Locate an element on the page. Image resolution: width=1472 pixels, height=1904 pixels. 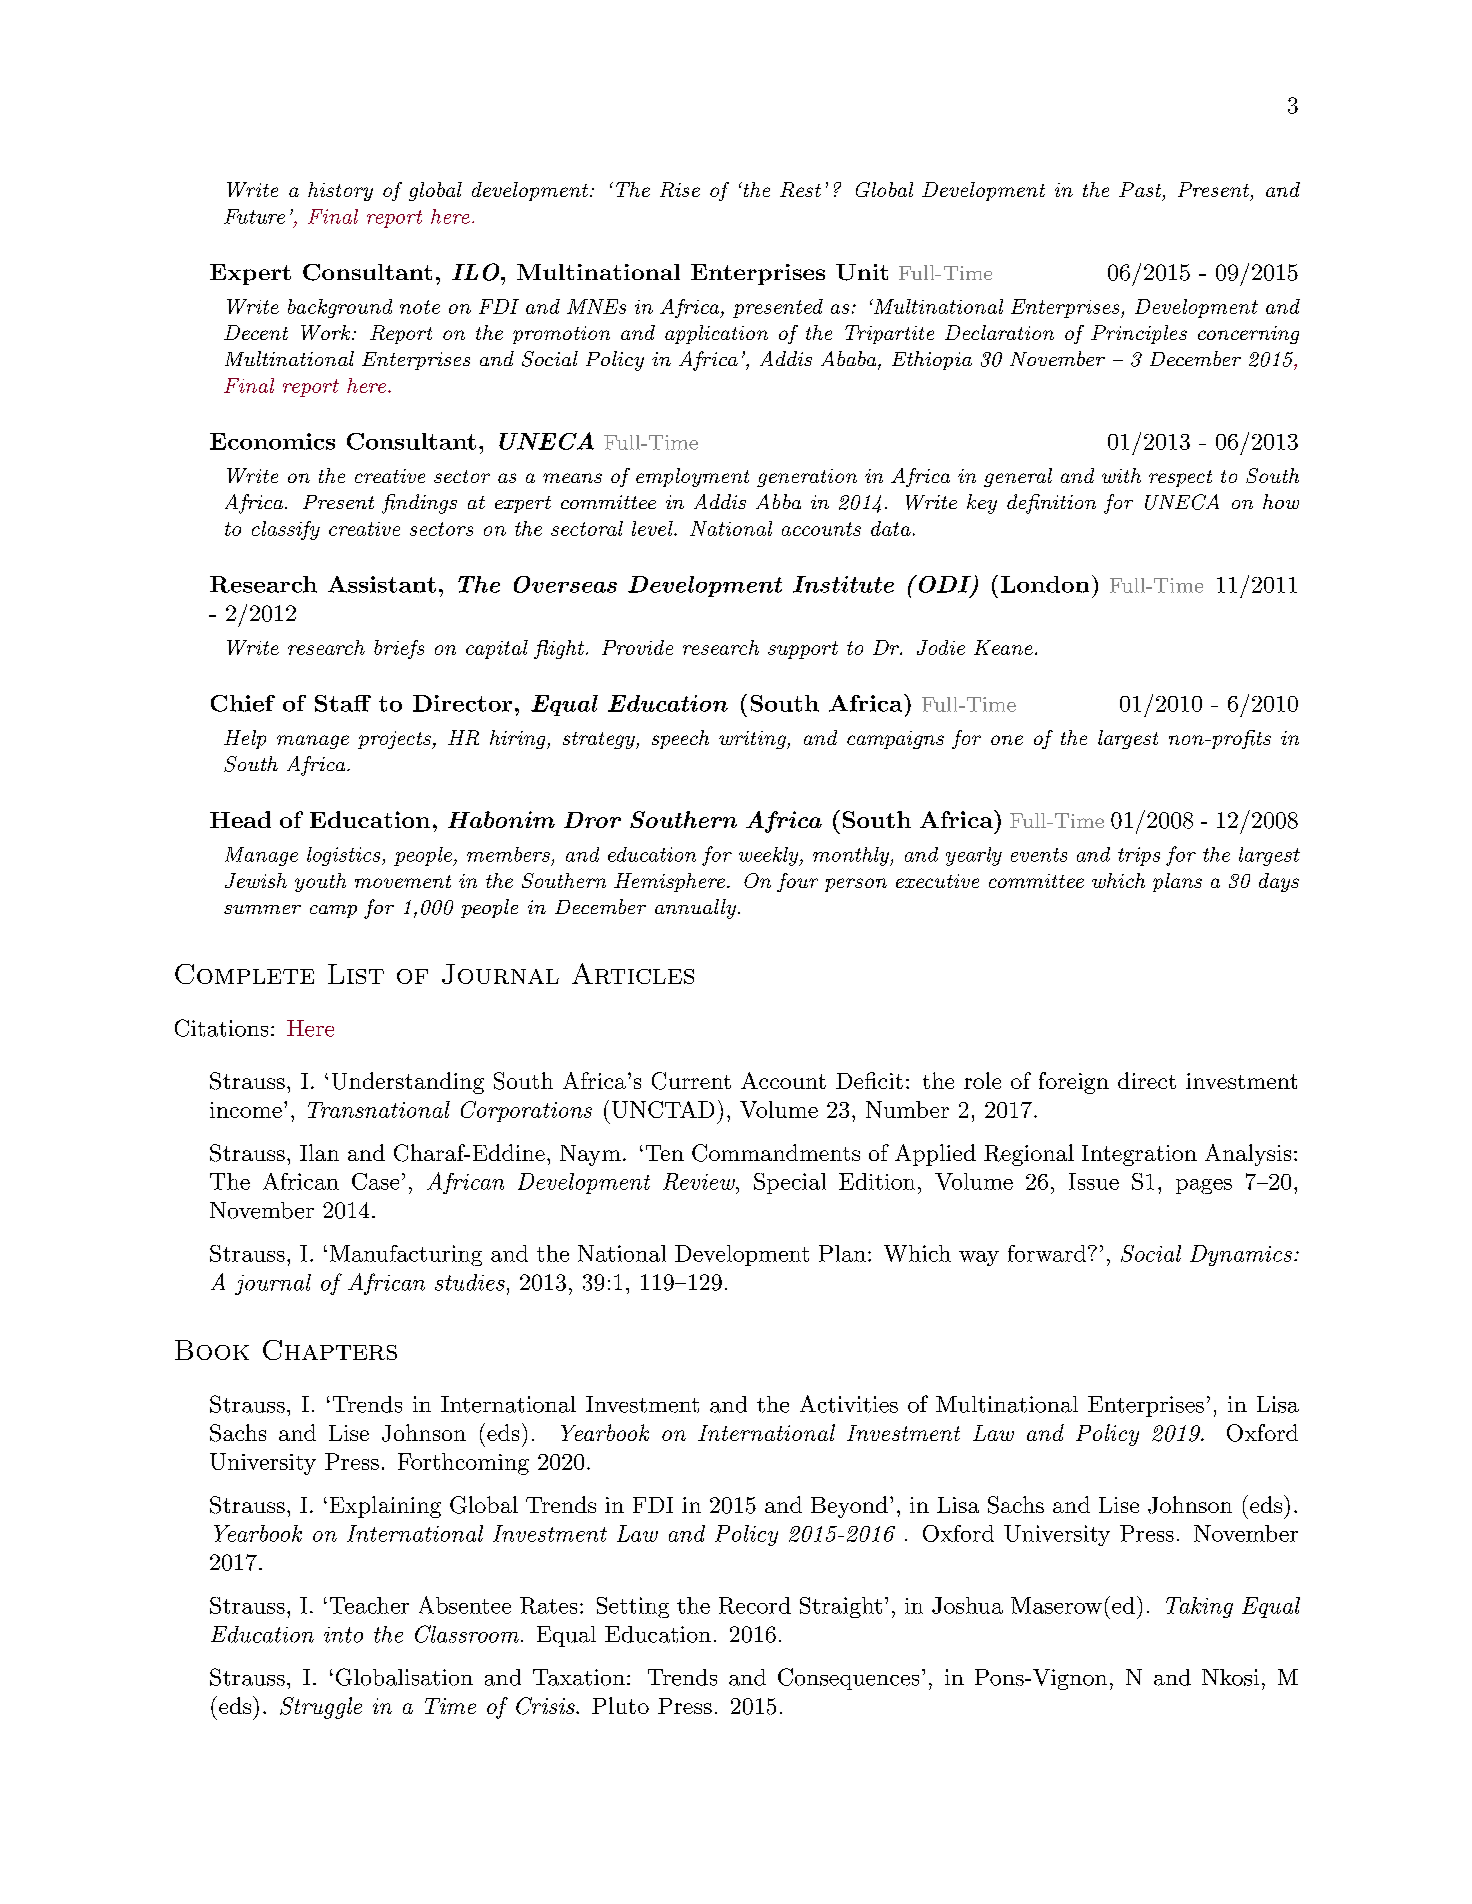
foreign is located at coordinates (1074, 1083).
